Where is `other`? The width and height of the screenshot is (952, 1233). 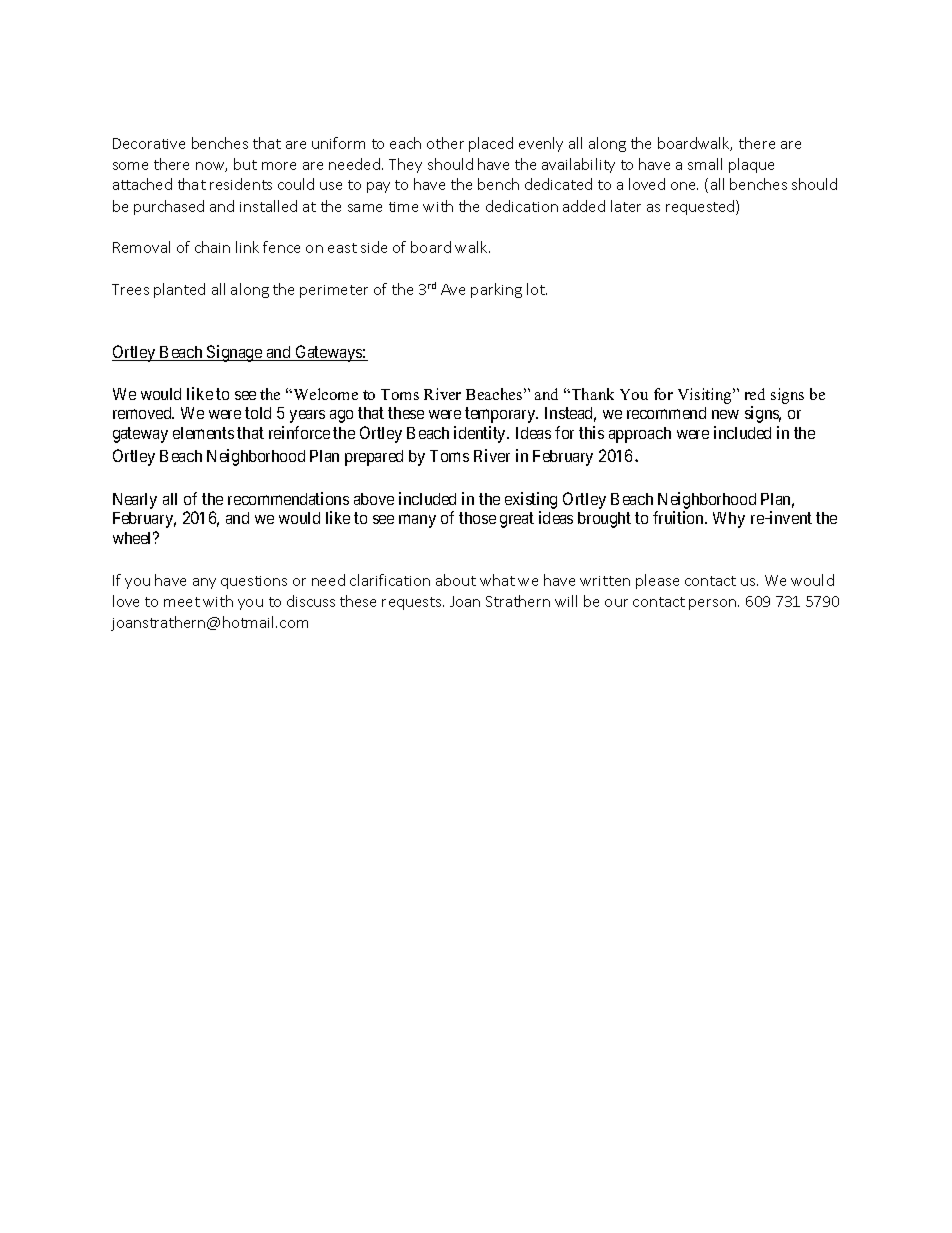 other is located at coordinates (445, 143).
